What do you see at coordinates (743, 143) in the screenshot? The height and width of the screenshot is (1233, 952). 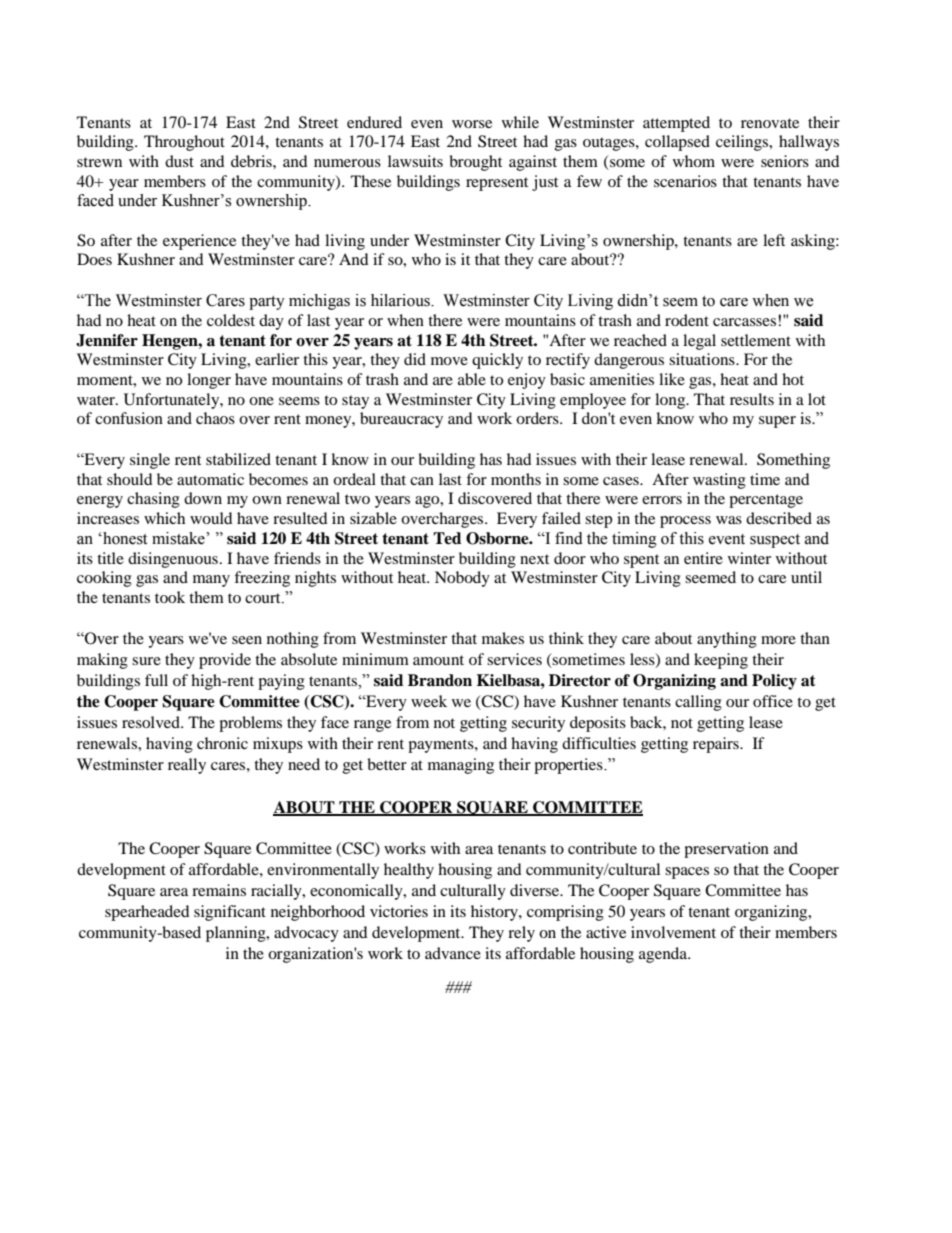 I see `ceilings` at bounding box center [743, 143].
